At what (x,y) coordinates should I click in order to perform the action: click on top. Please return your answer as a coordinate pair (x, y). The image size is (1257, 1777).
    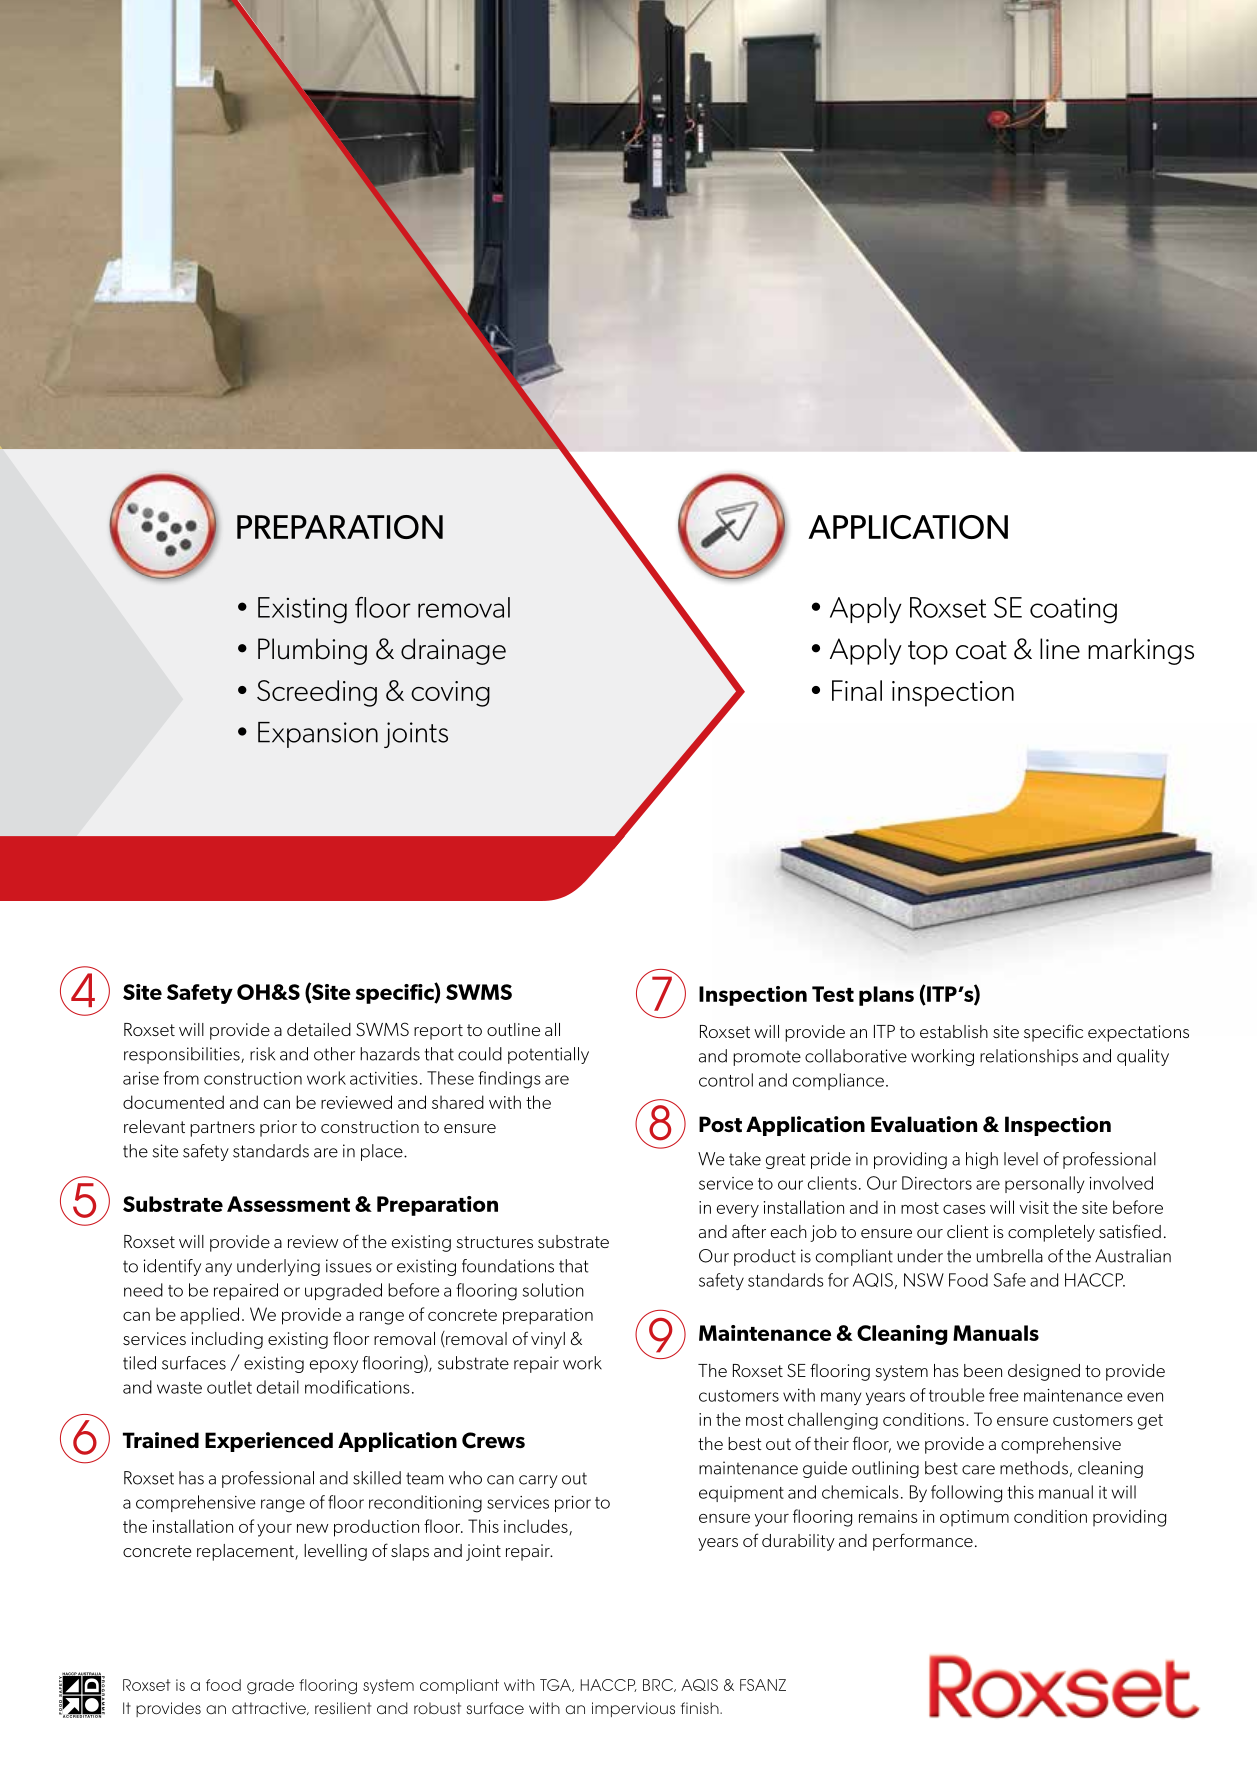
    Looking at the image, I should click on (928, 653).
